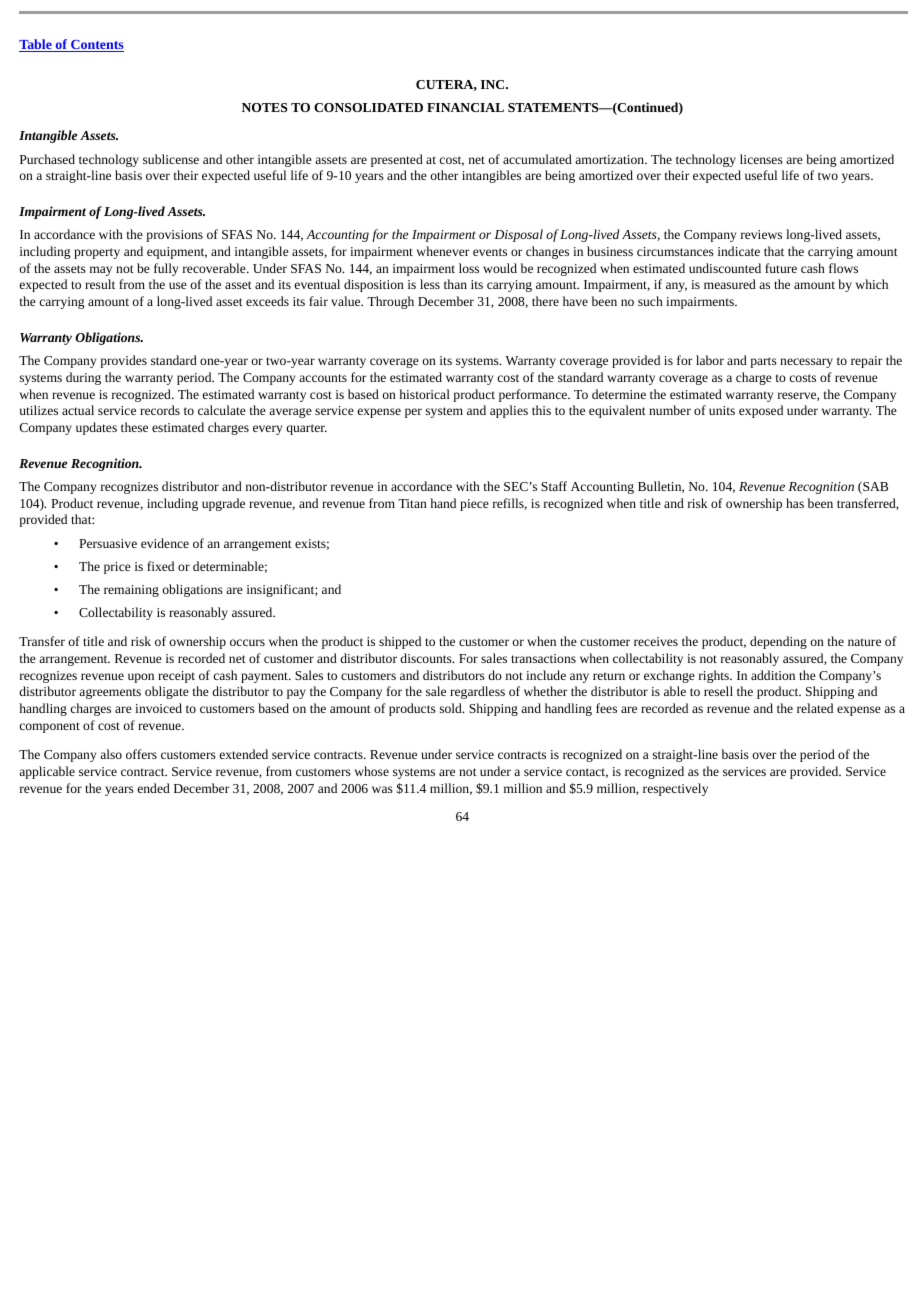  What do you see at coordinates (400, 642) in the screenshot?
I see `shipped` at bounding box center [400, 642].
